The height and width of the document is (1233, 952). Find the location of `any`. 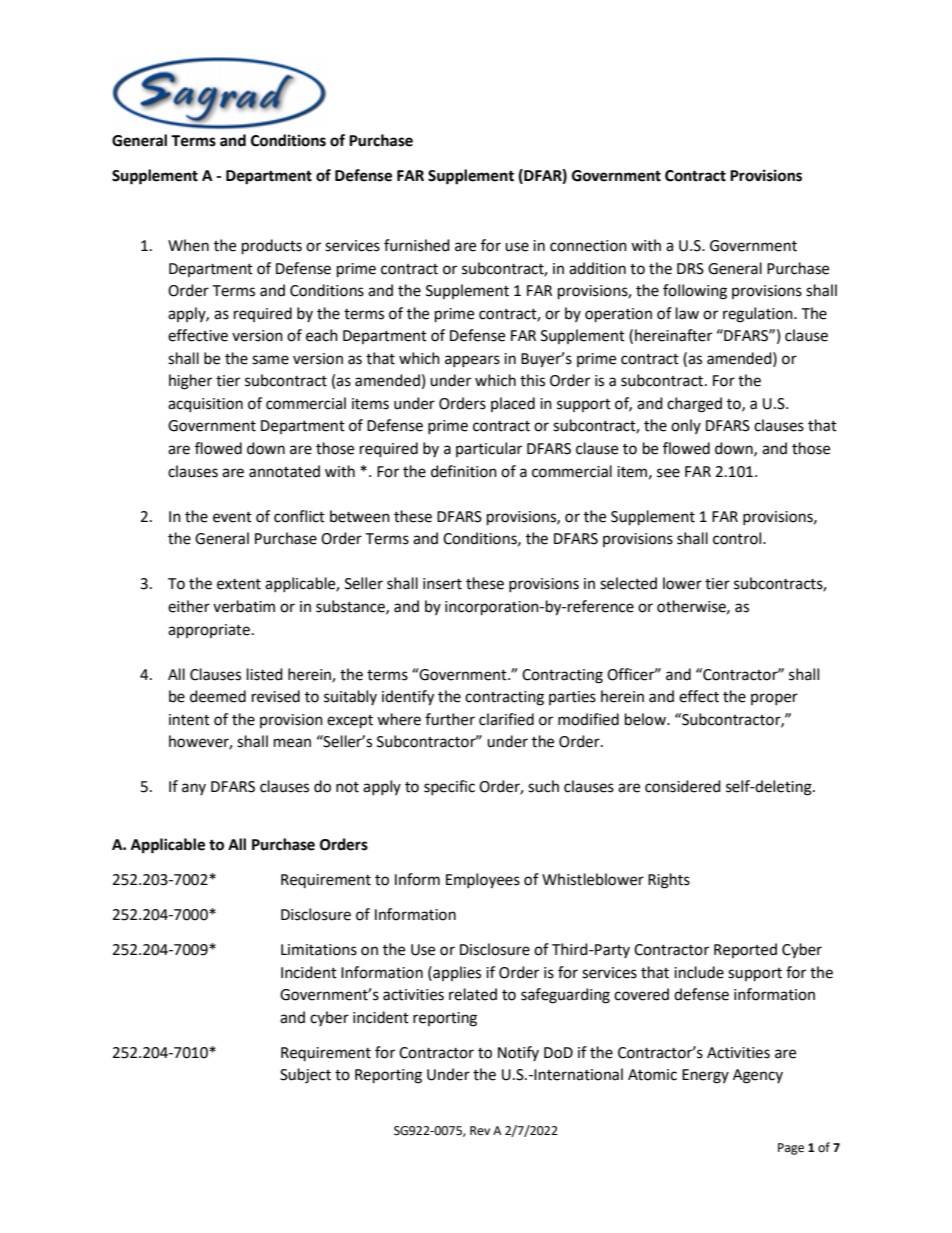

any is located at coordinates (194, 789).
